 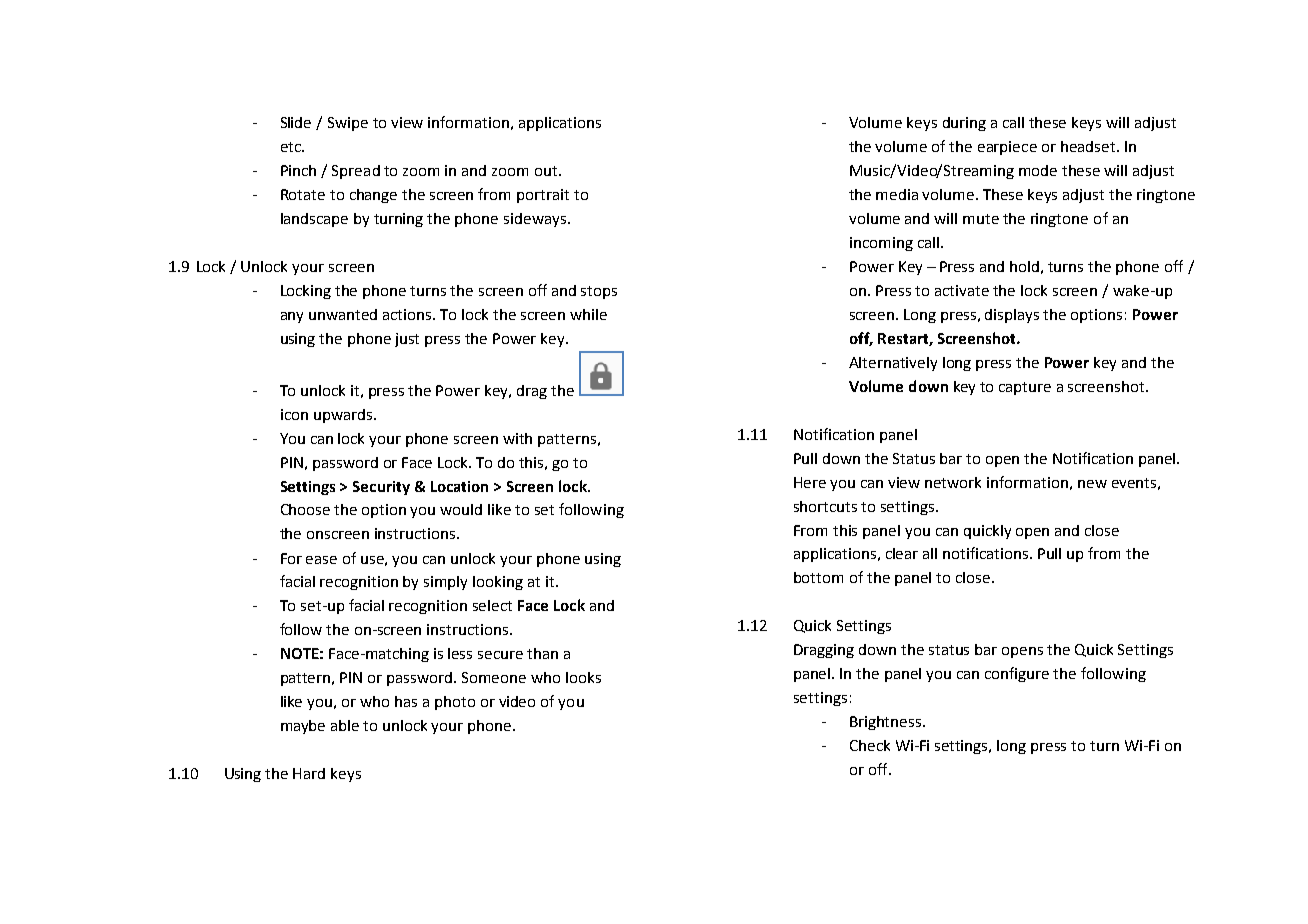 I want to click on ease, so click(x=321, y=560).
